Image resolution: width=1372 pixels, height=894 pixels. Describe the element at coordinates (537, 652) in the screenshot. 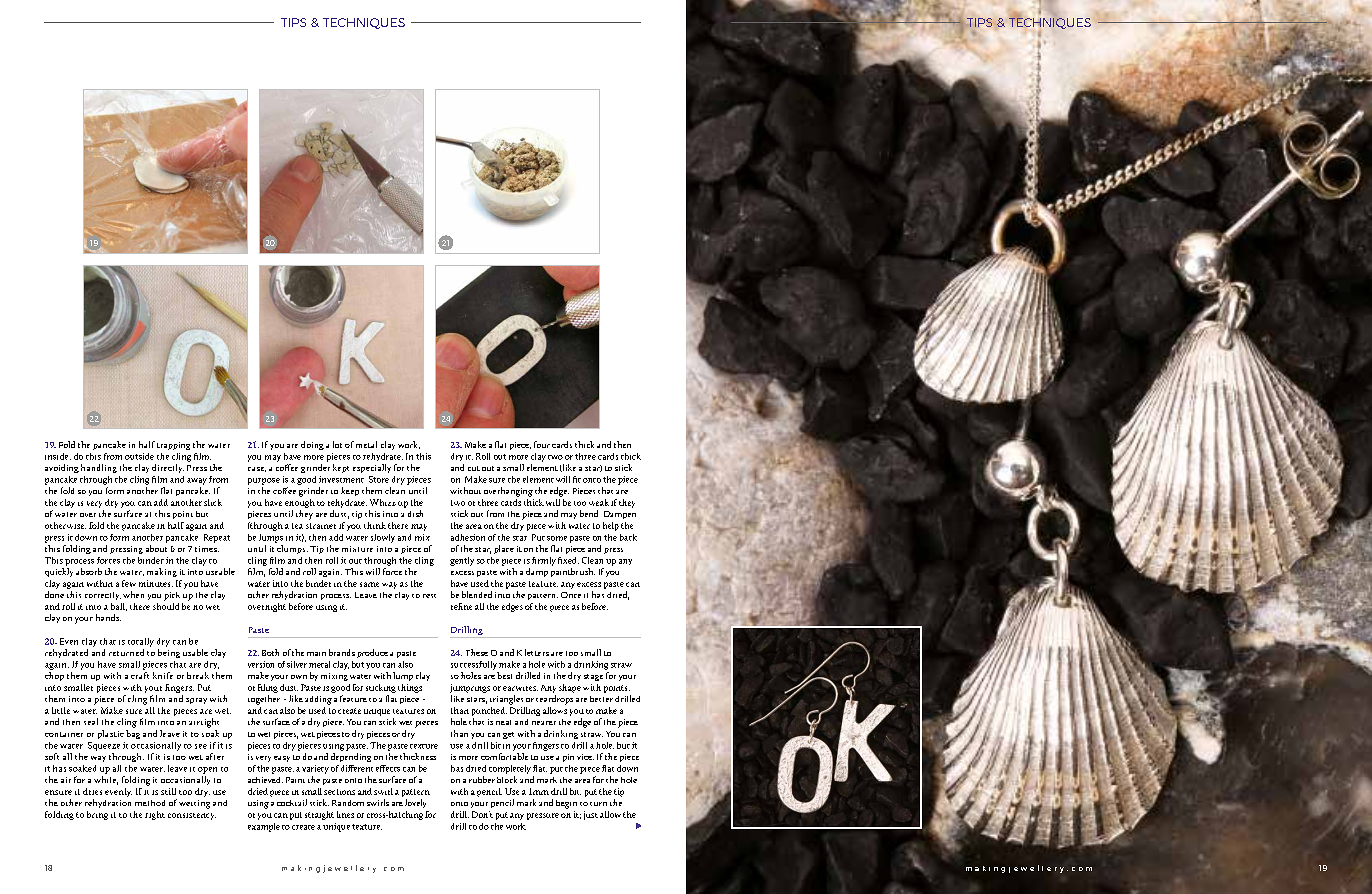

I see `letters` at that location.
